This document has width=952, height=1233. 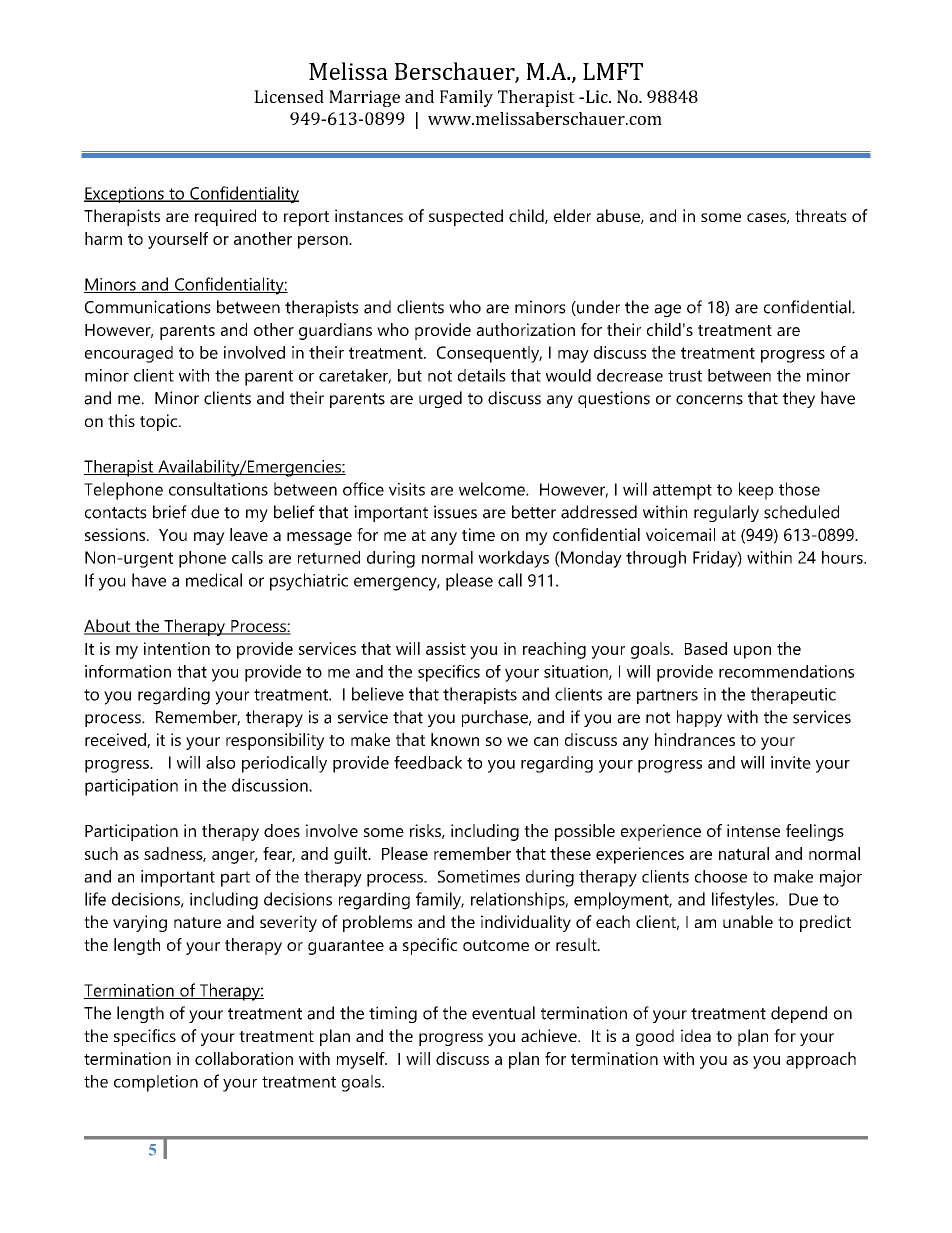 What do you see at coordinates (466, 217) in the document?
I see `suspected` at bounding box center [466, 217].
